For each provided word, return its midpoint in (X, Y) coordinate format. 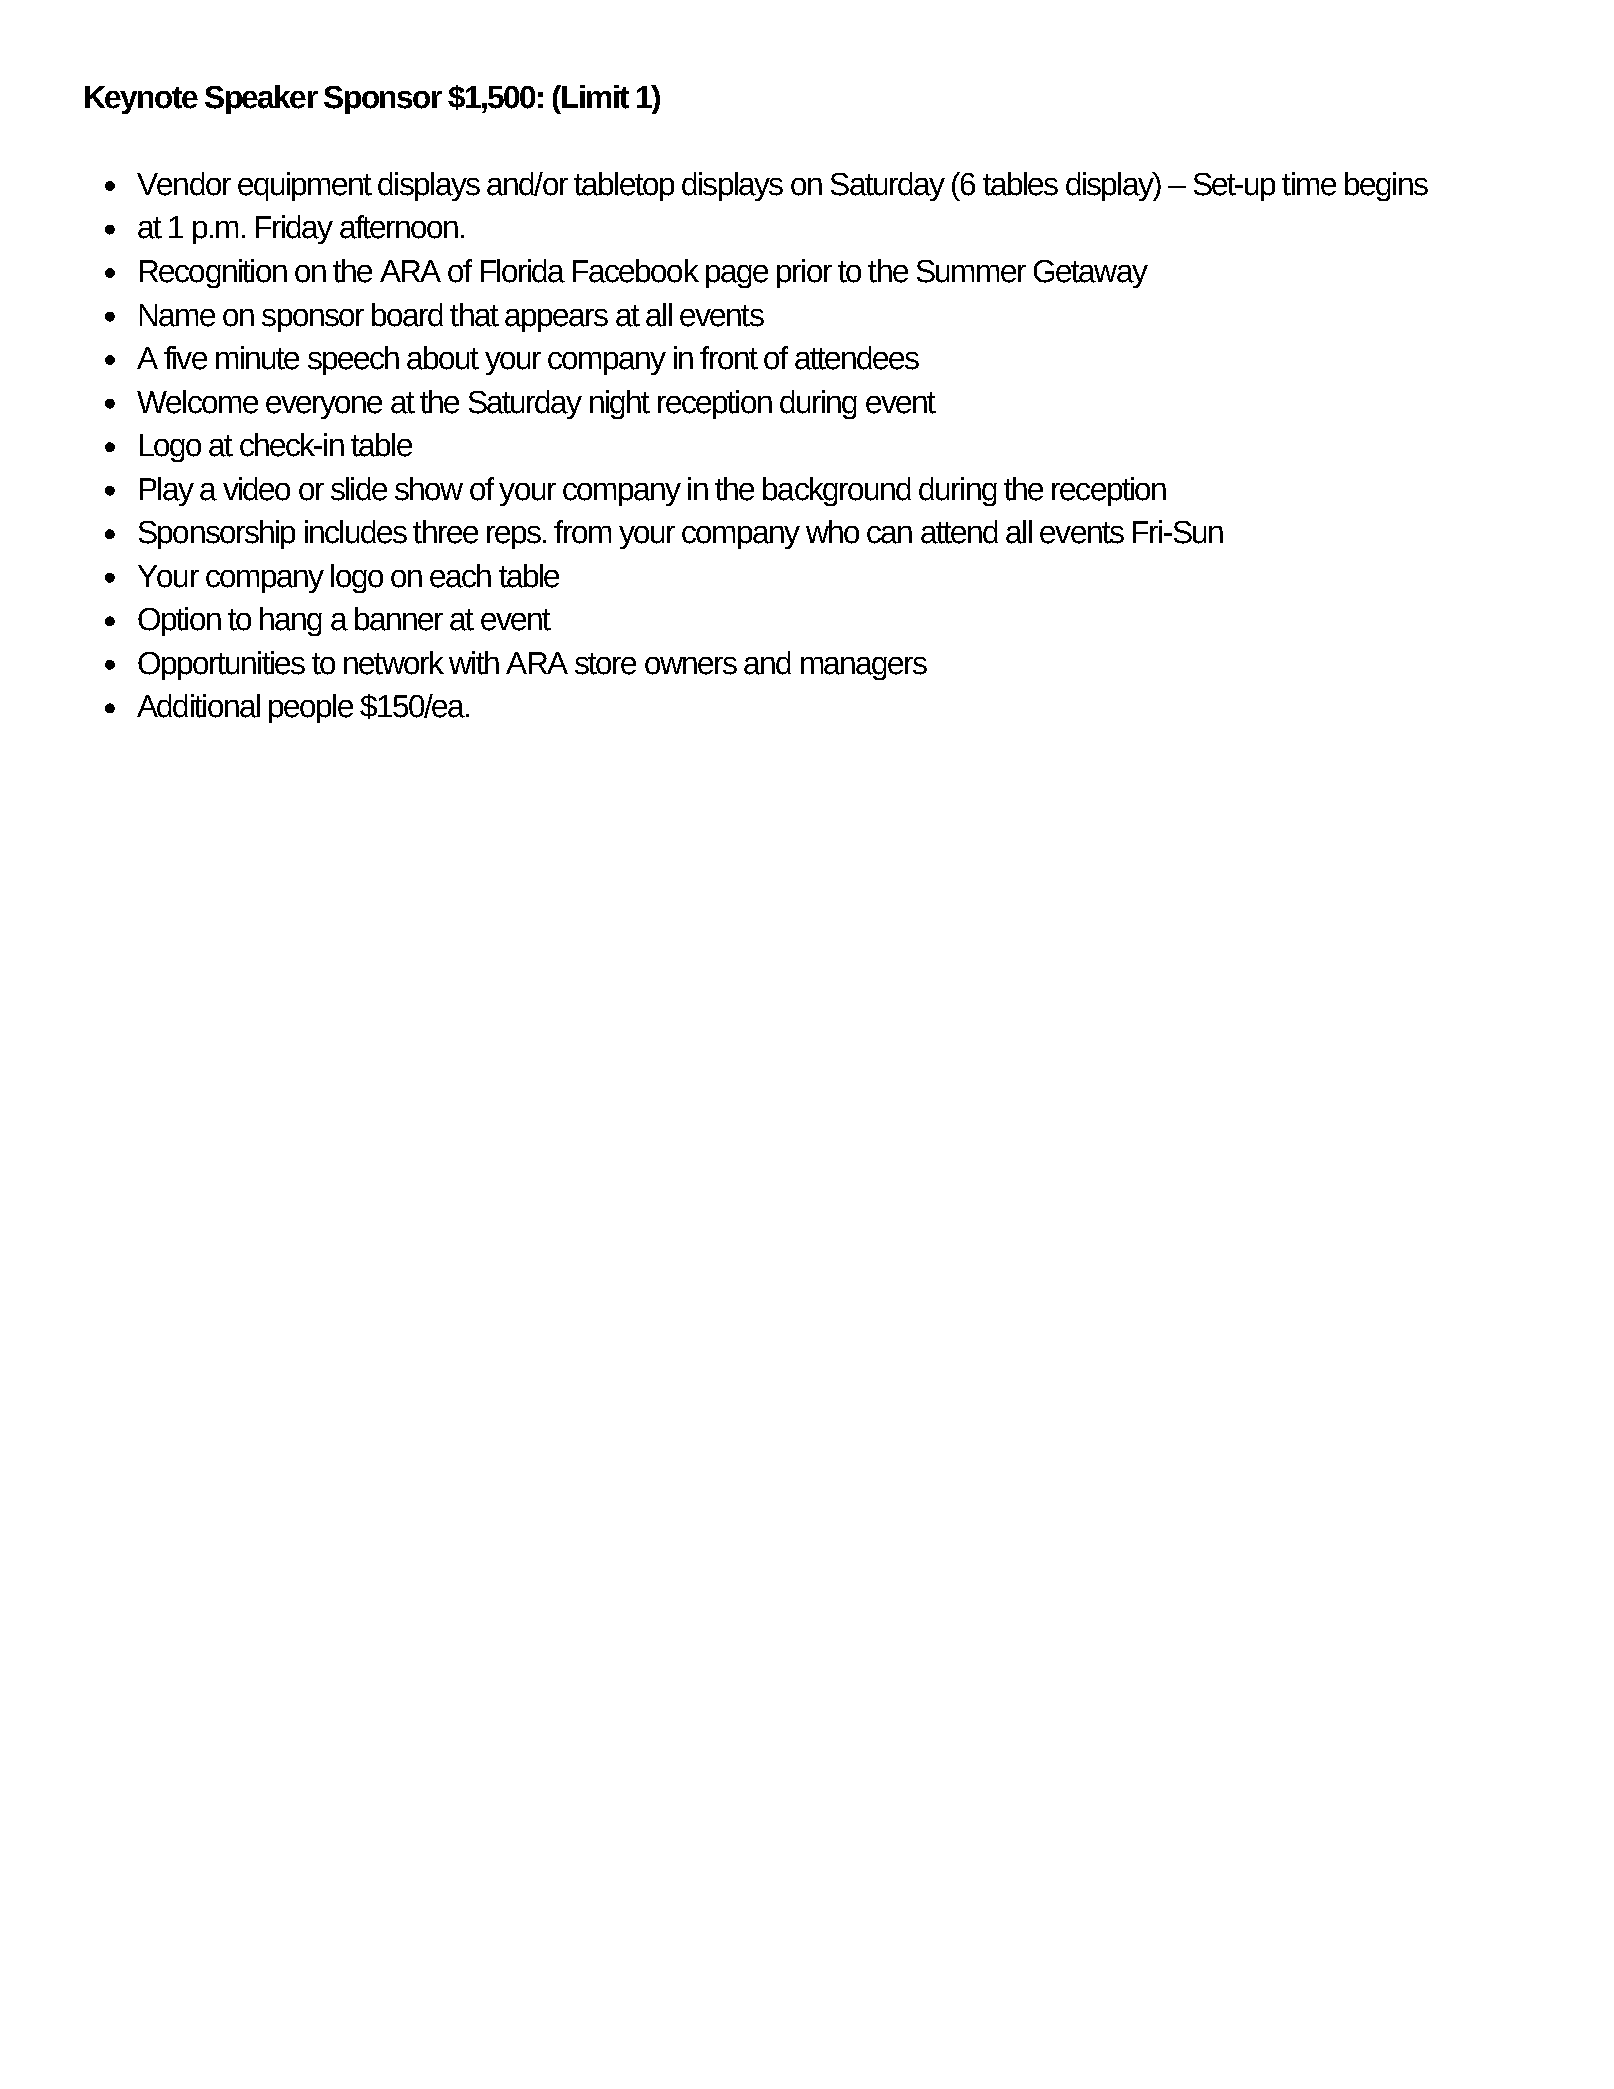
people (311, 708)
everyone (324, 407)
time (1309, 184)
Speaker (261, 99)
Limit (594, 97)
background (837, 491)
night (620, 404)
